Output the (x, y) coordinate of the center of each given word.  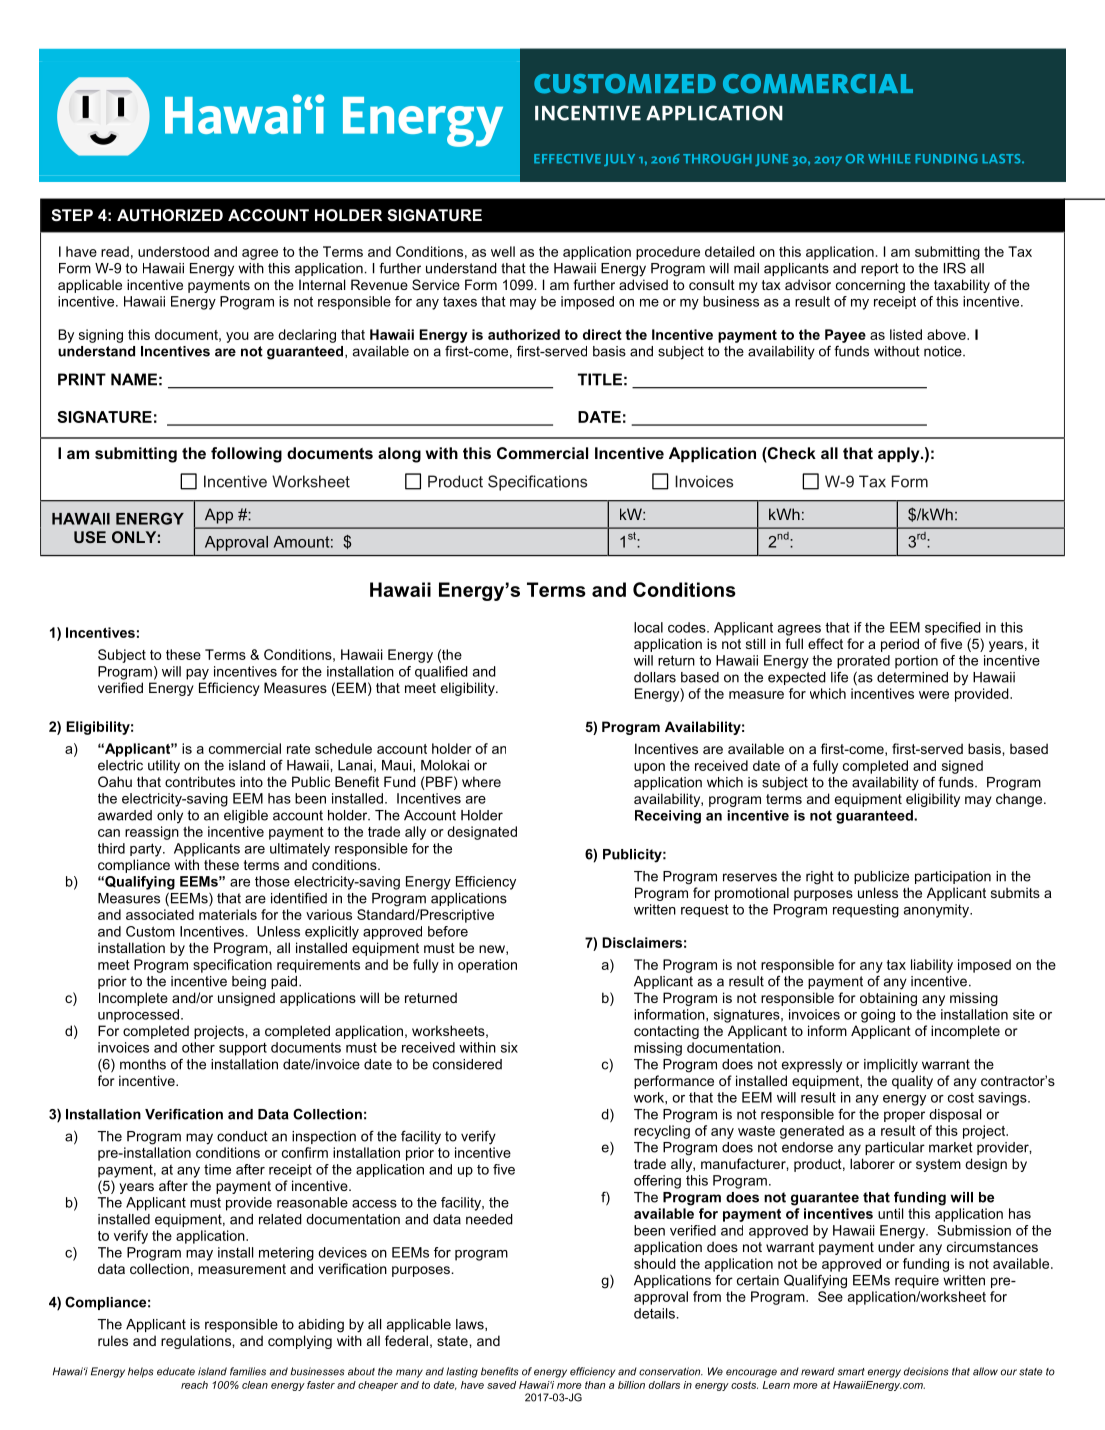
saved (501, 1385)
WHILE (889, 158)
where (481, 781)
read (115, 251)
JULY (619, 160)
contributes (200, 781)
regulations (197, 1342)
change (1020, 800)
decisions (926, 1371)
